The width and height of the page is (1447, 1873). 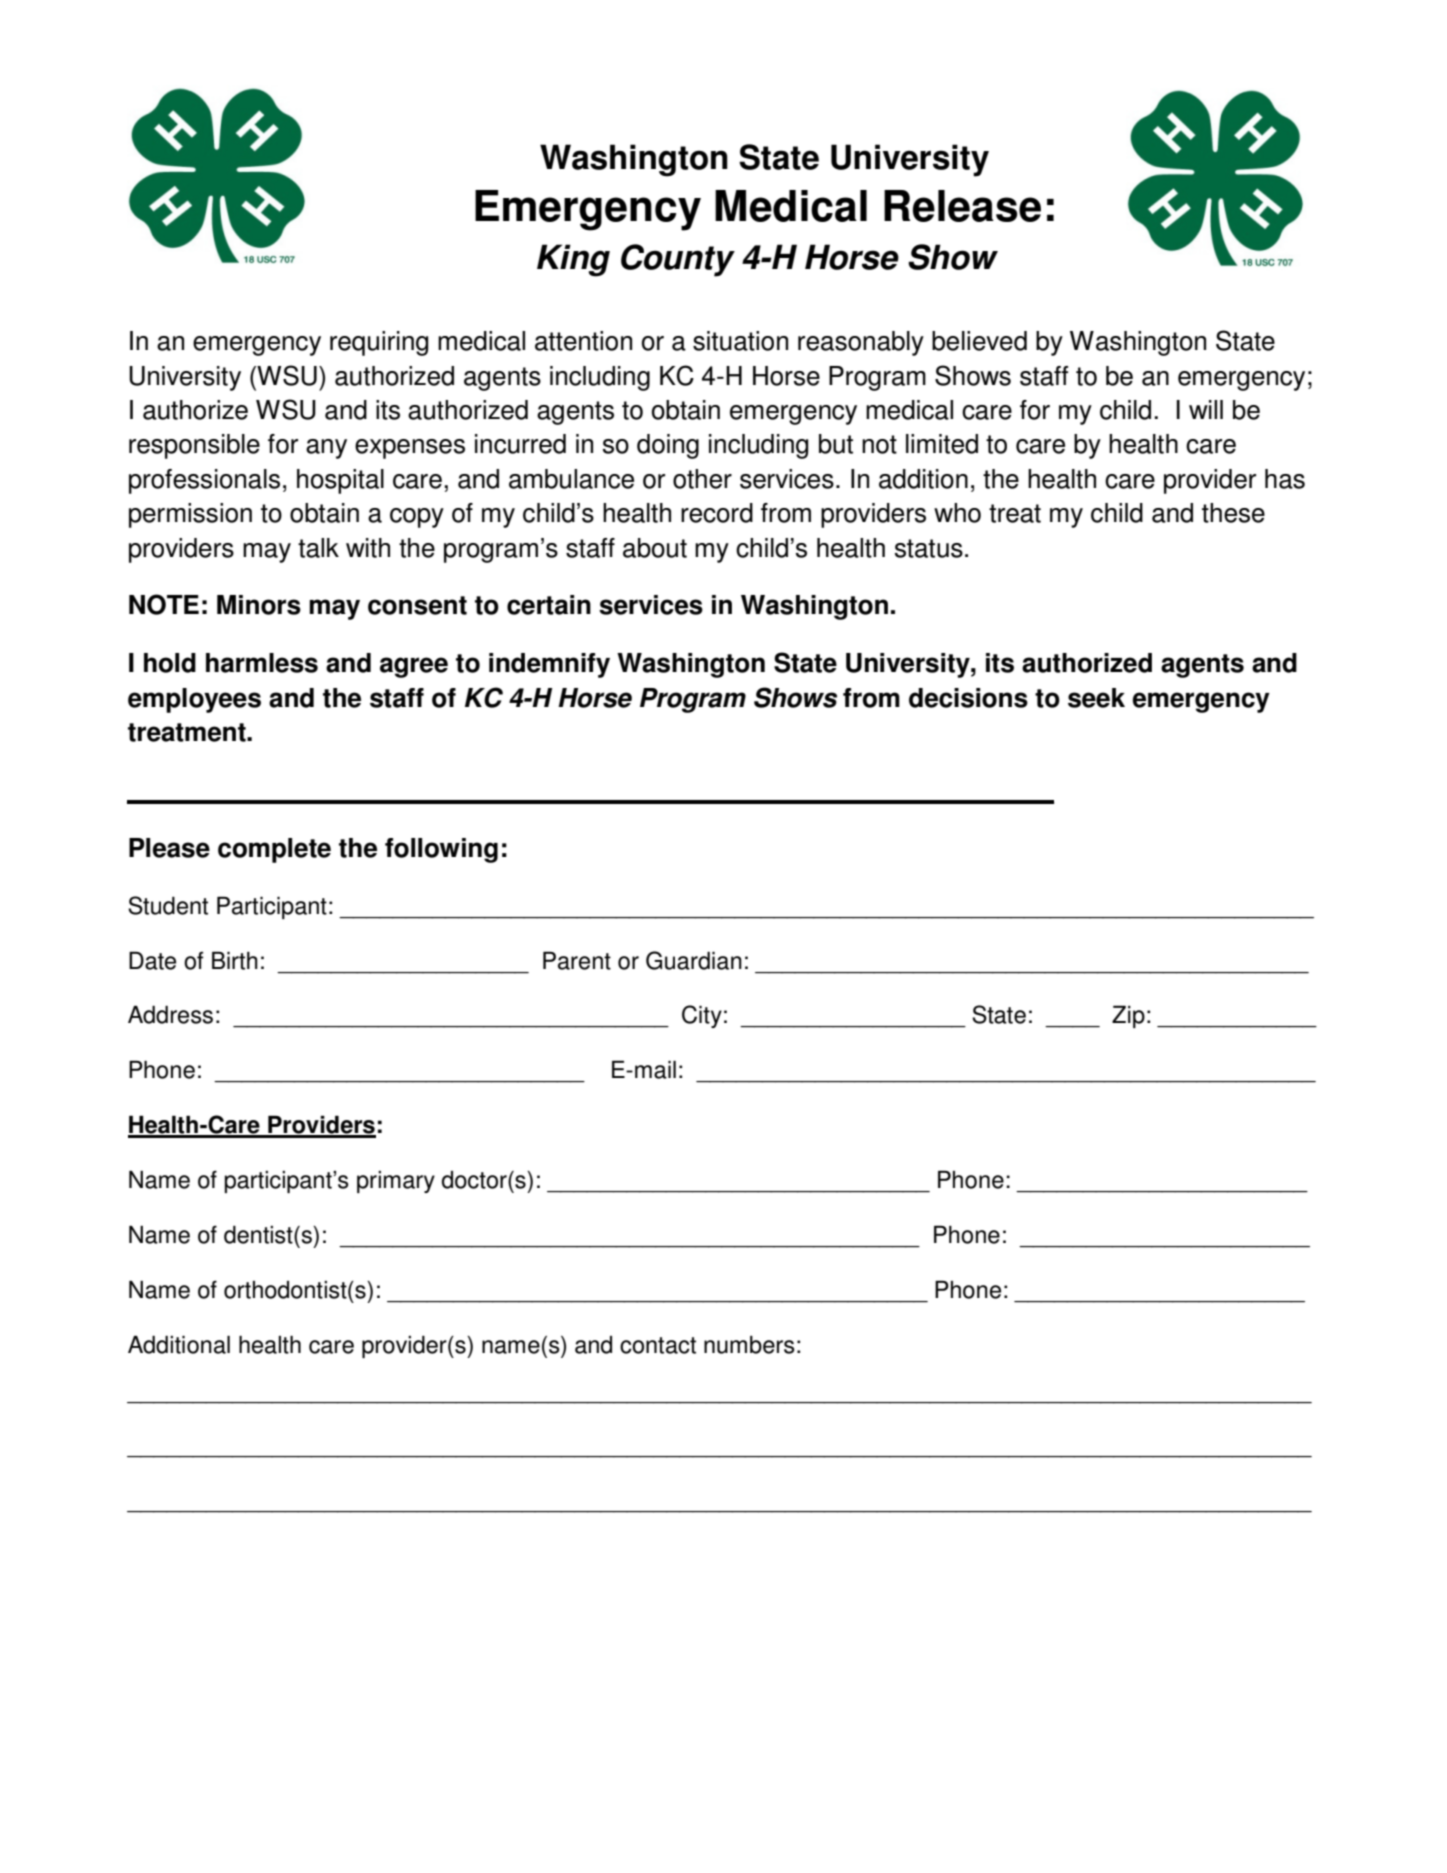 I want to click on requiring, so click(x=379, y=343).
